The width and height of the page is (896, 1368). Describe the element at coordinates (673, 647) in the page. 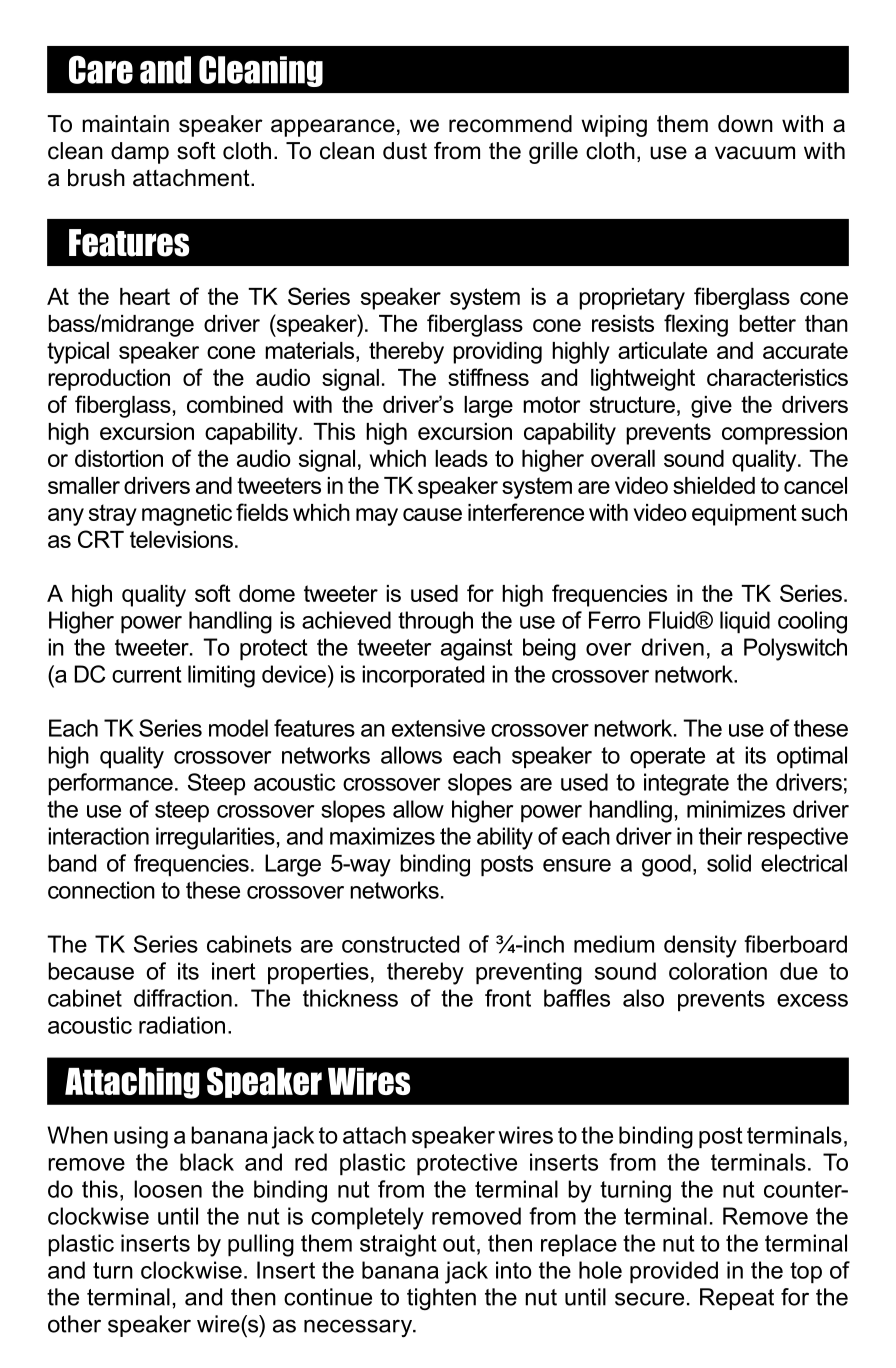

I see `driven` at that location.
